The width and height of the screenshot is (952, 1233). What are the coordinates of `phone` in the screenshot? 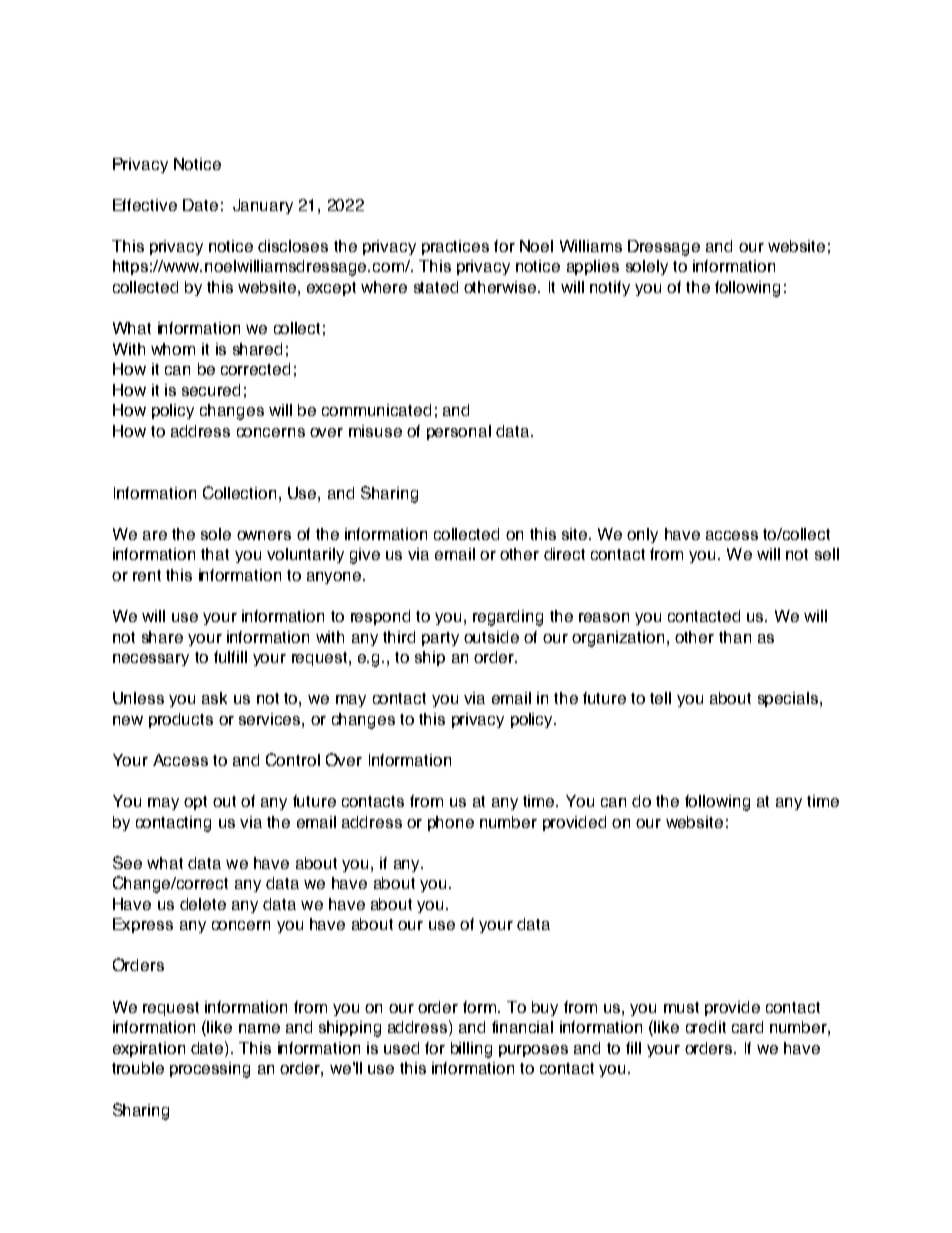 It's located at (451, 823).
